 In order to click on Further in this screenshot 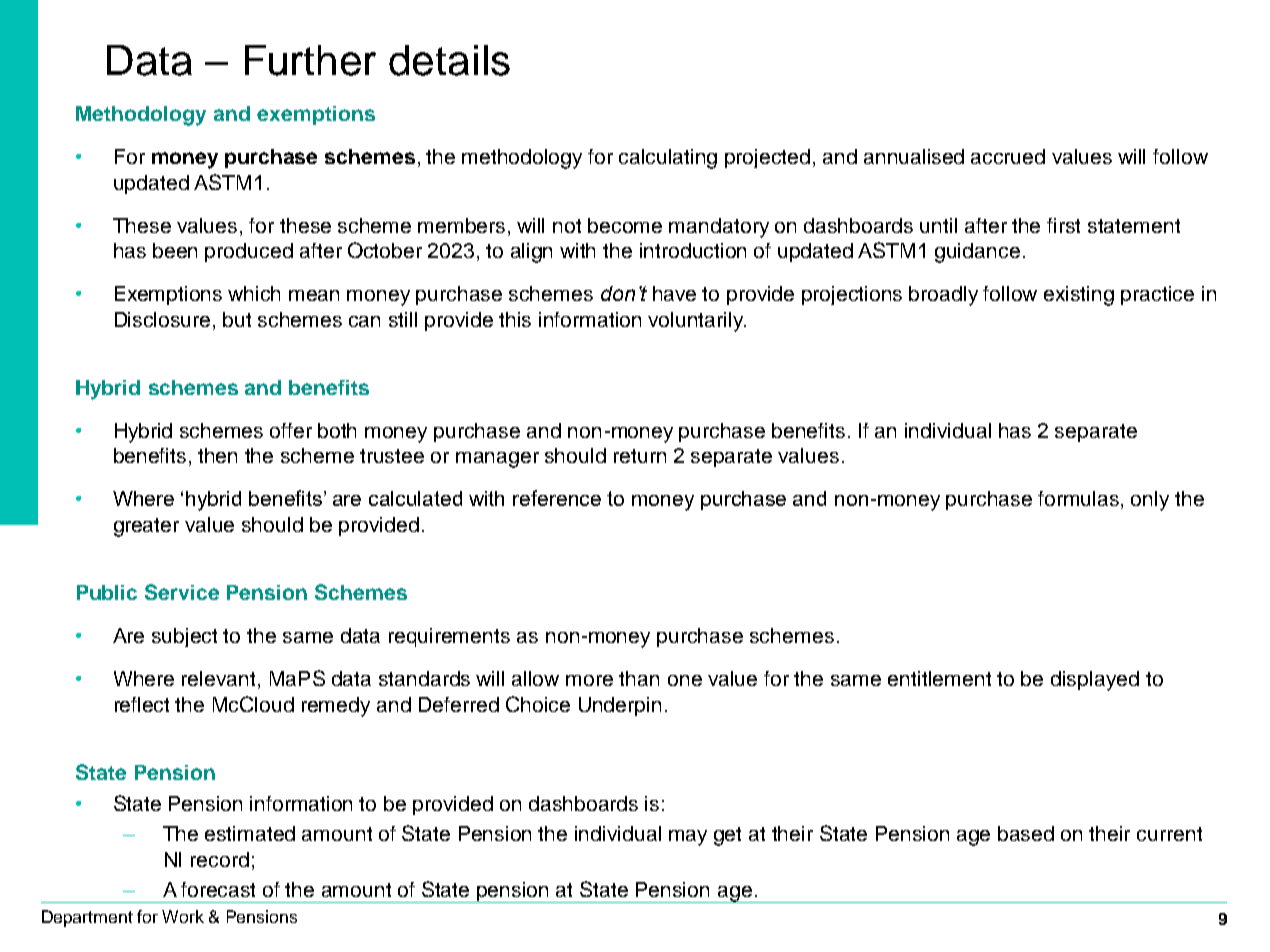, I will do `click(310, 60)`.
